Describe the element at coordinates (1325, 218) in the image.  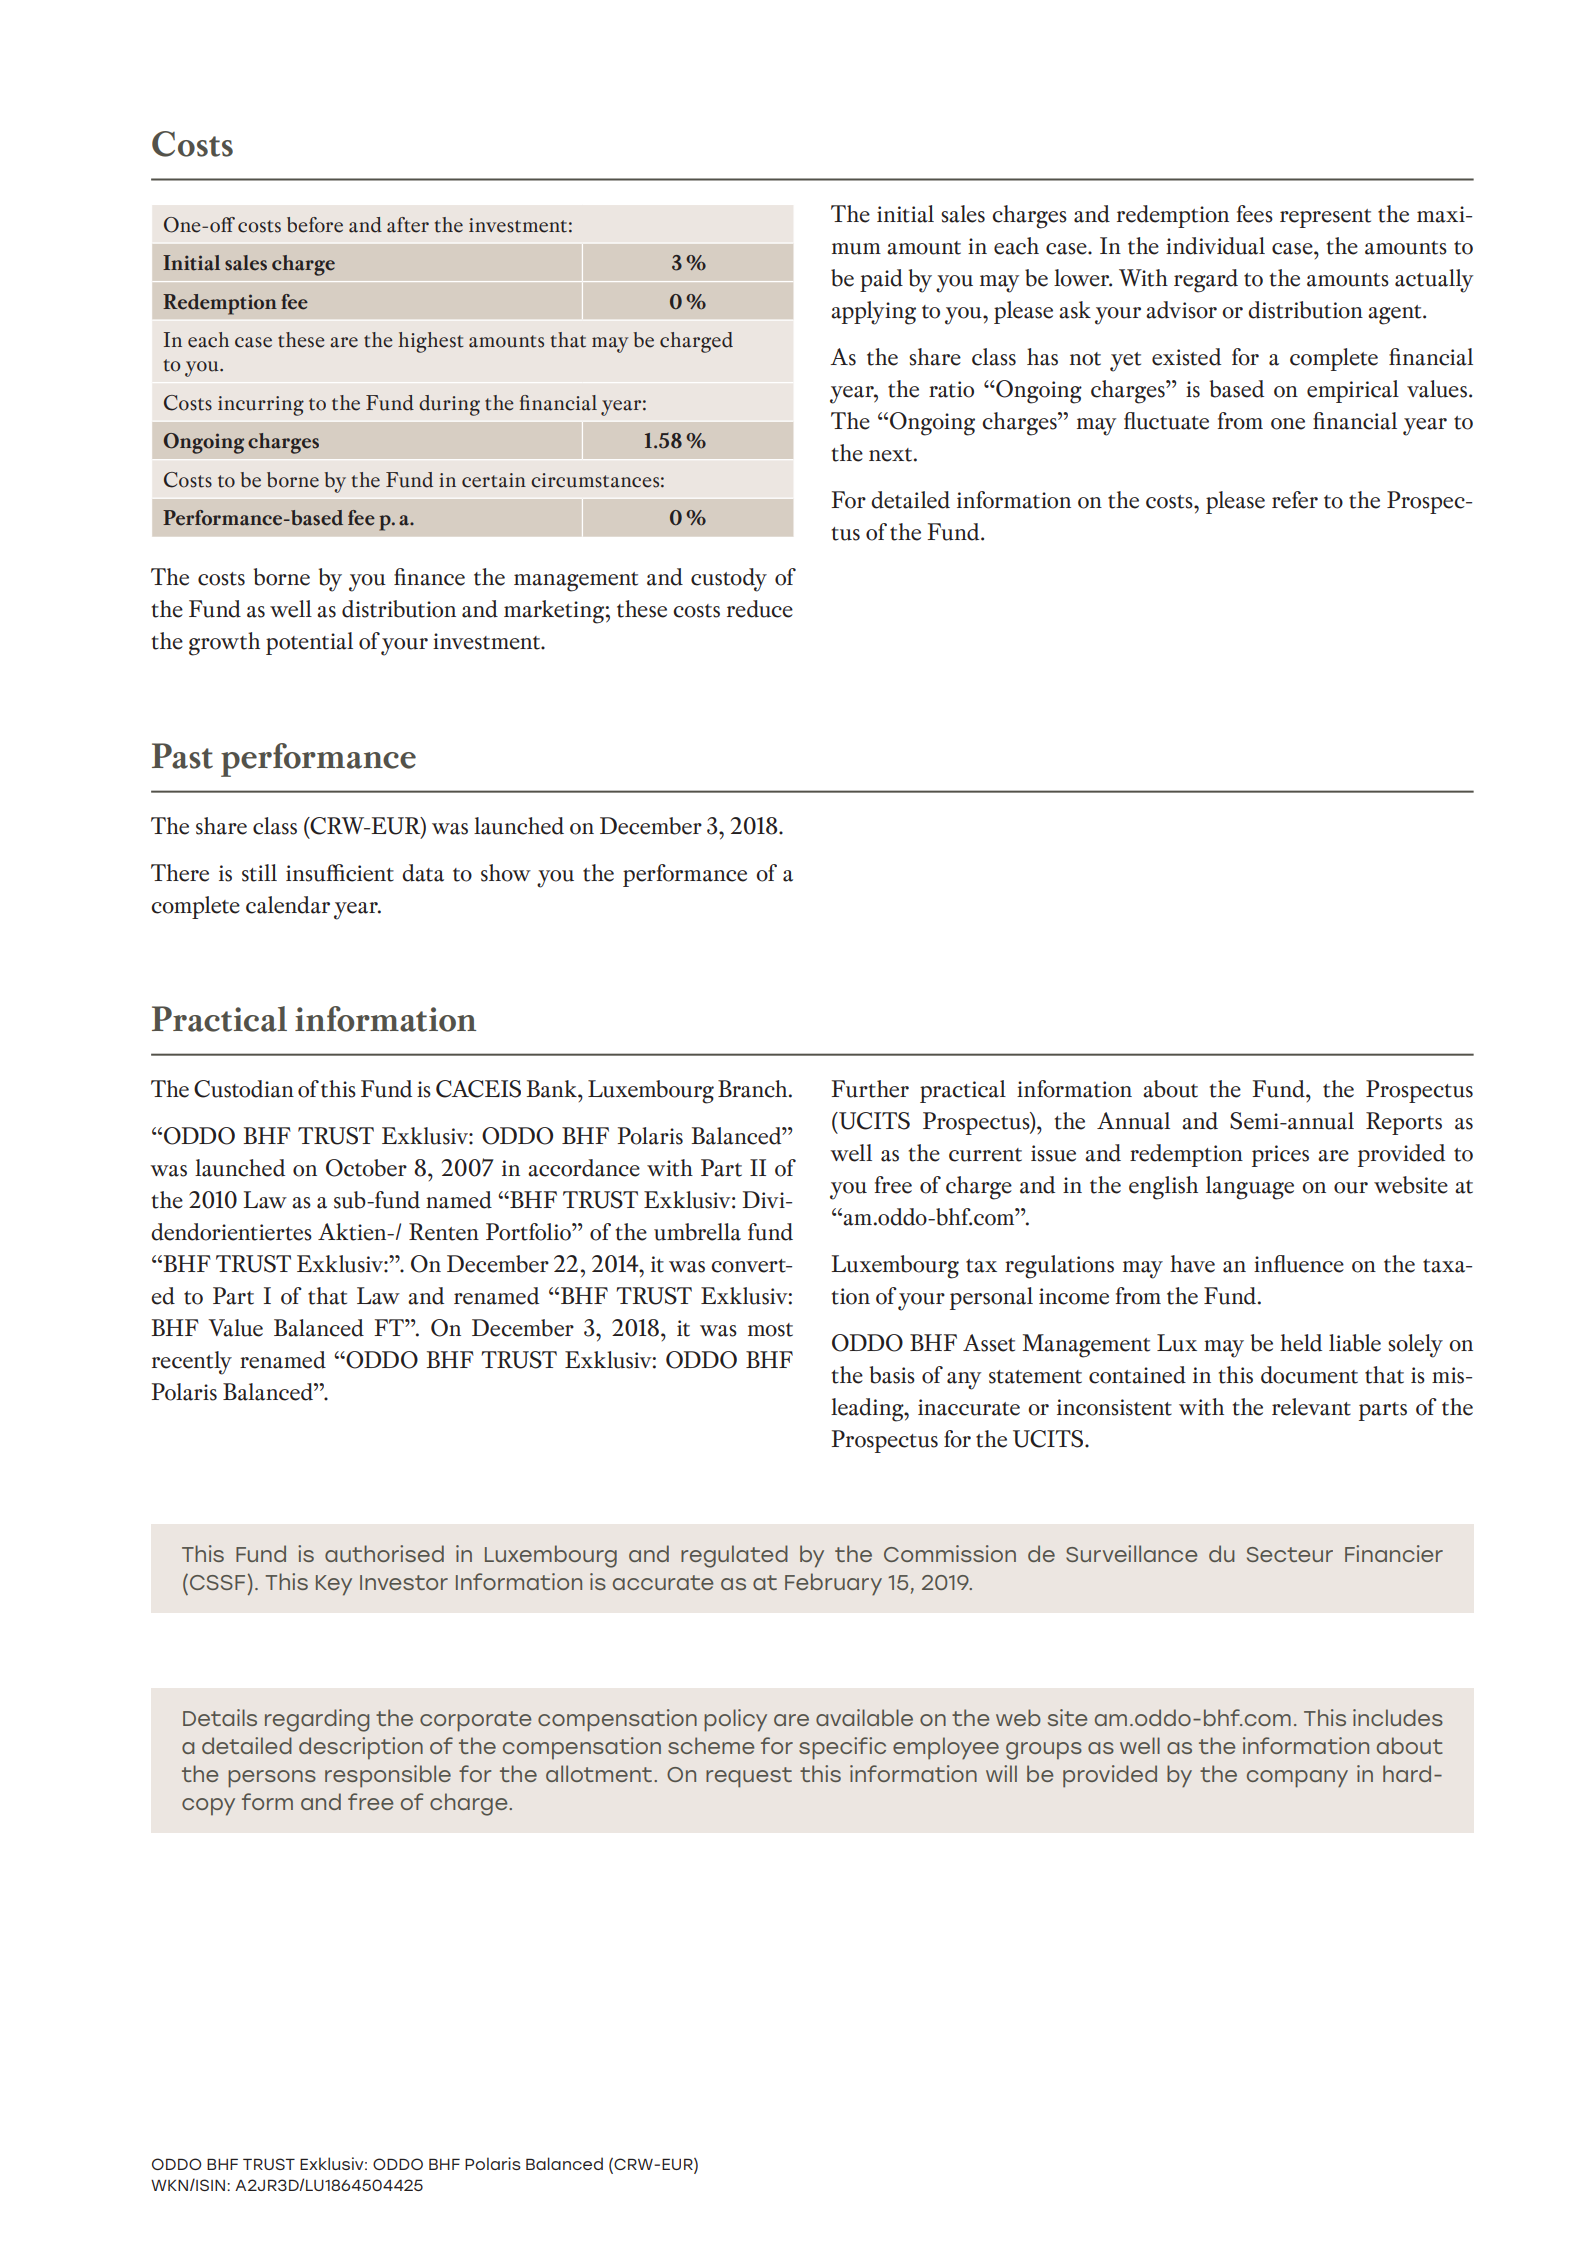
I see `represent` at that location.
